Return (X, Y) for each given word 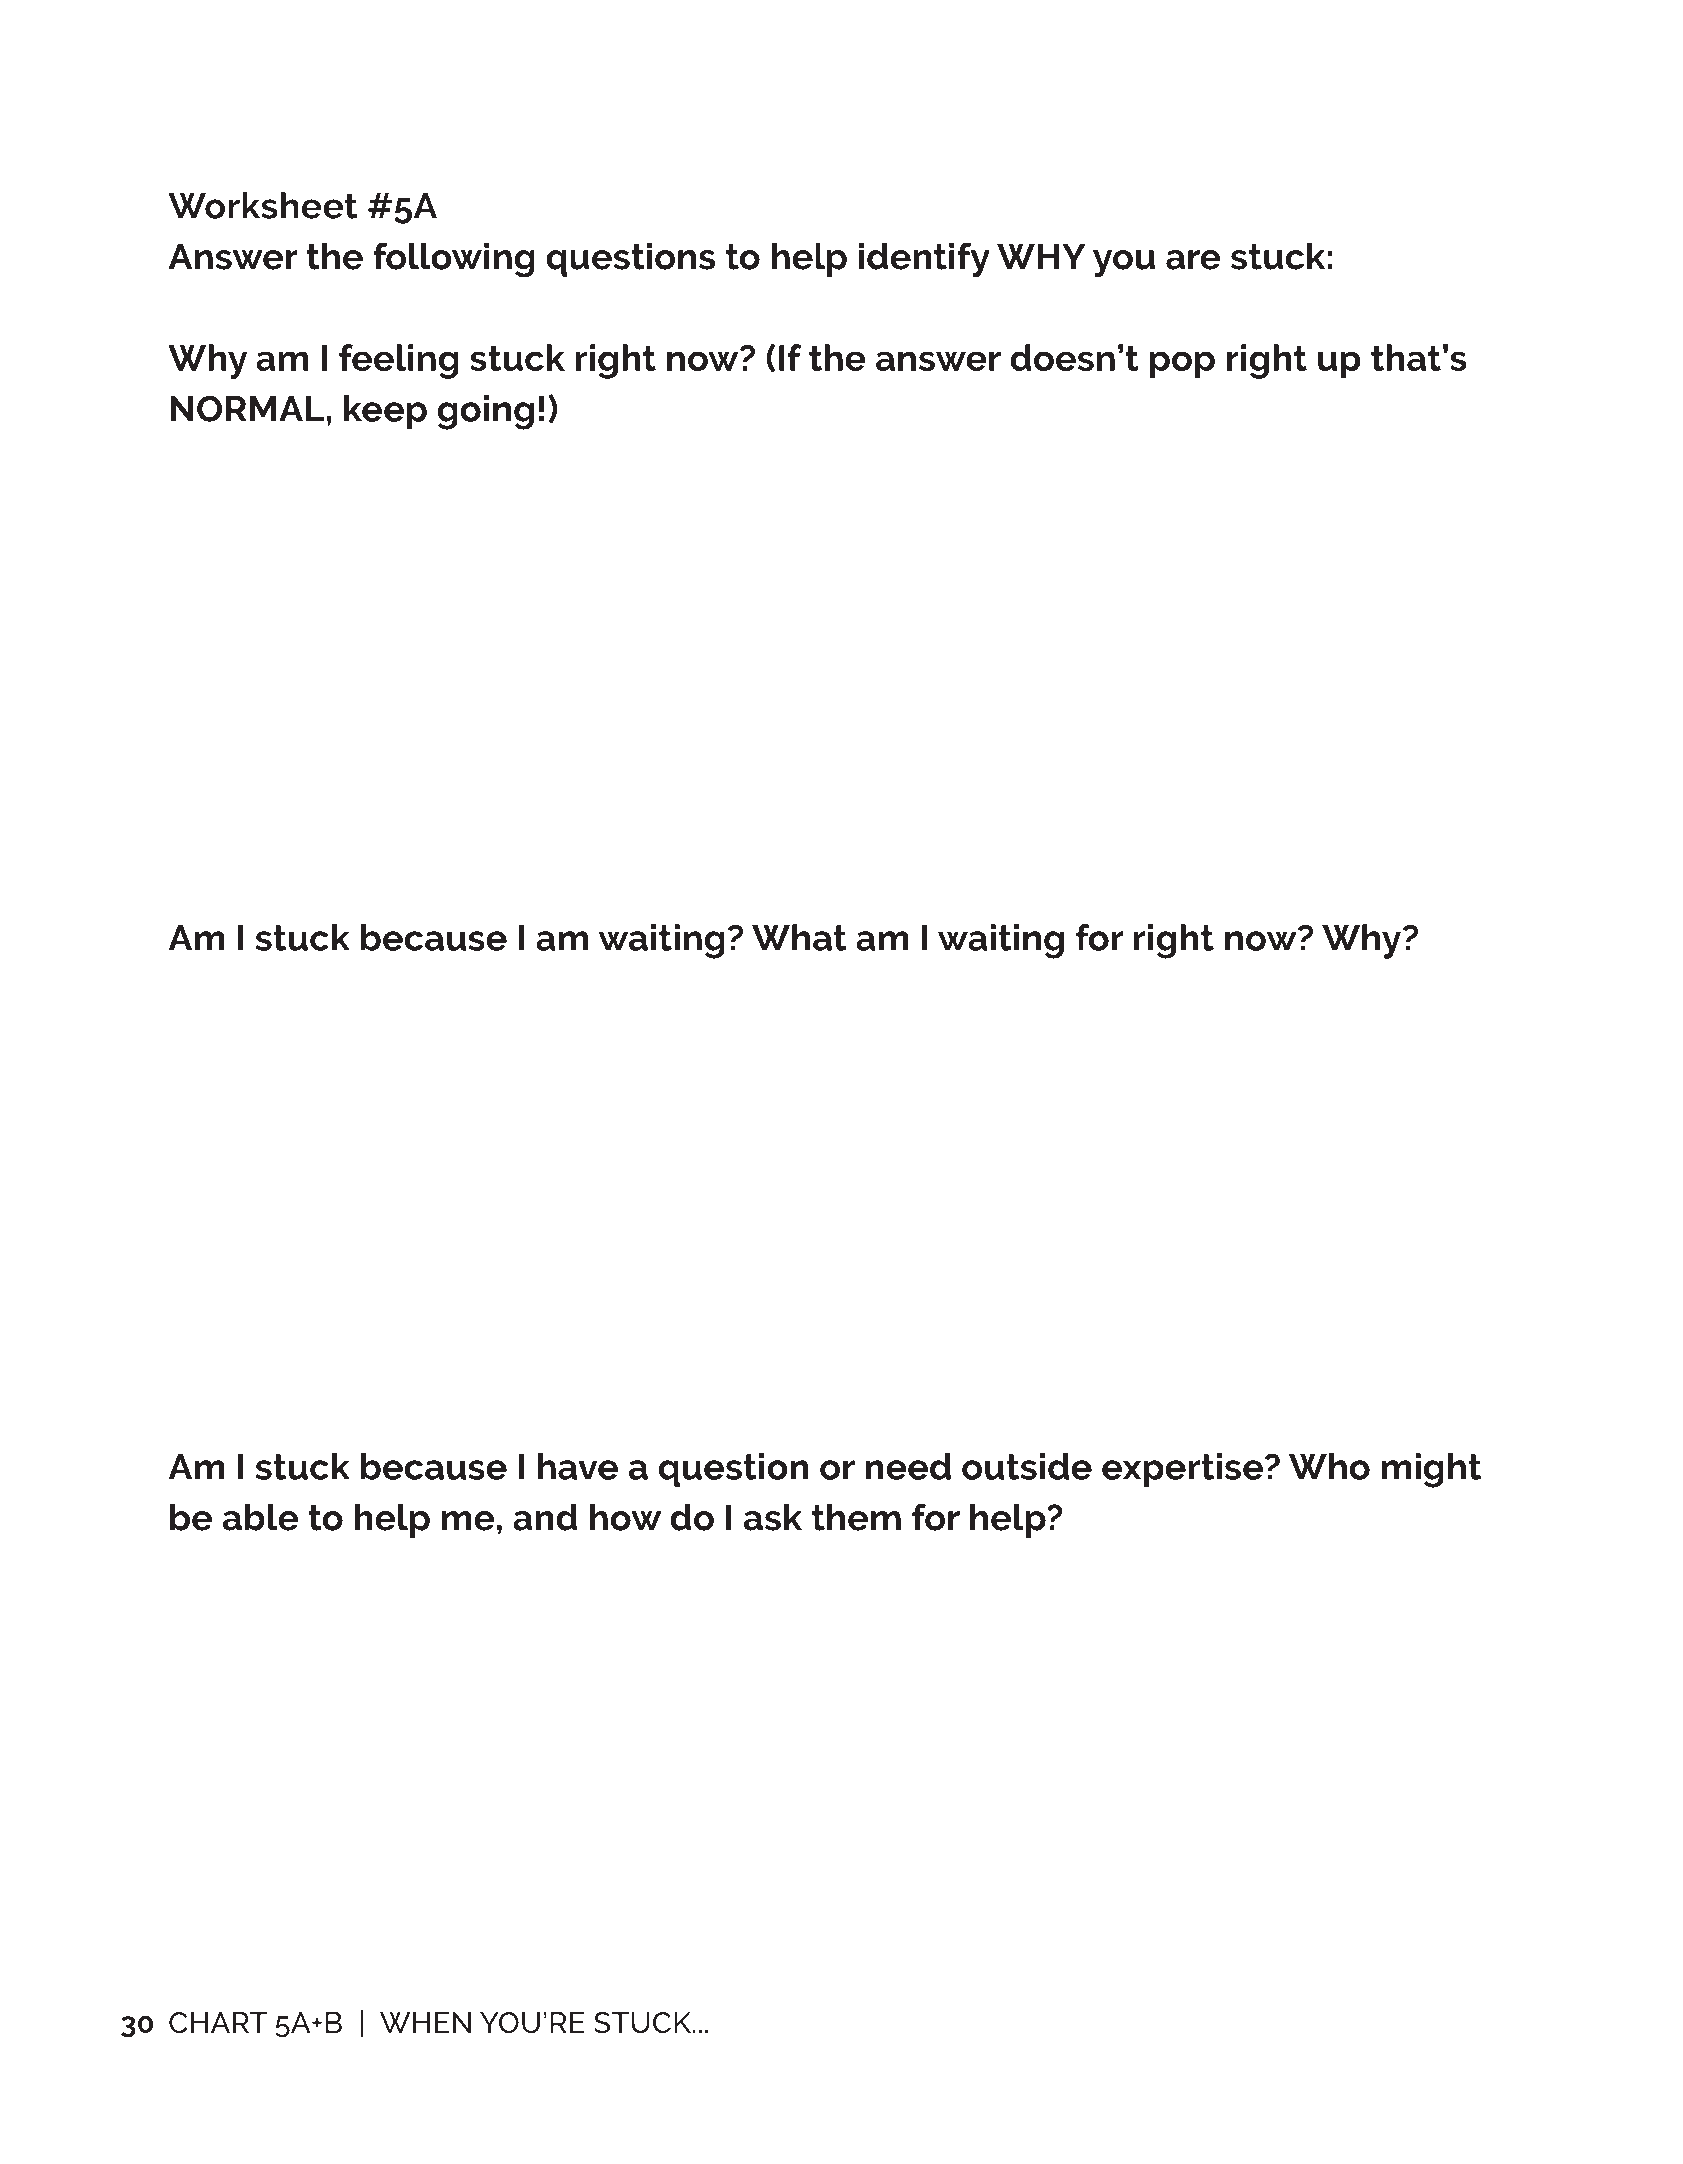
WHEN (425, 2022)
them (856, 1517)
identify (924, 260)
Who (1329, 1466)
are (1193, 260)
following (454, 260)
